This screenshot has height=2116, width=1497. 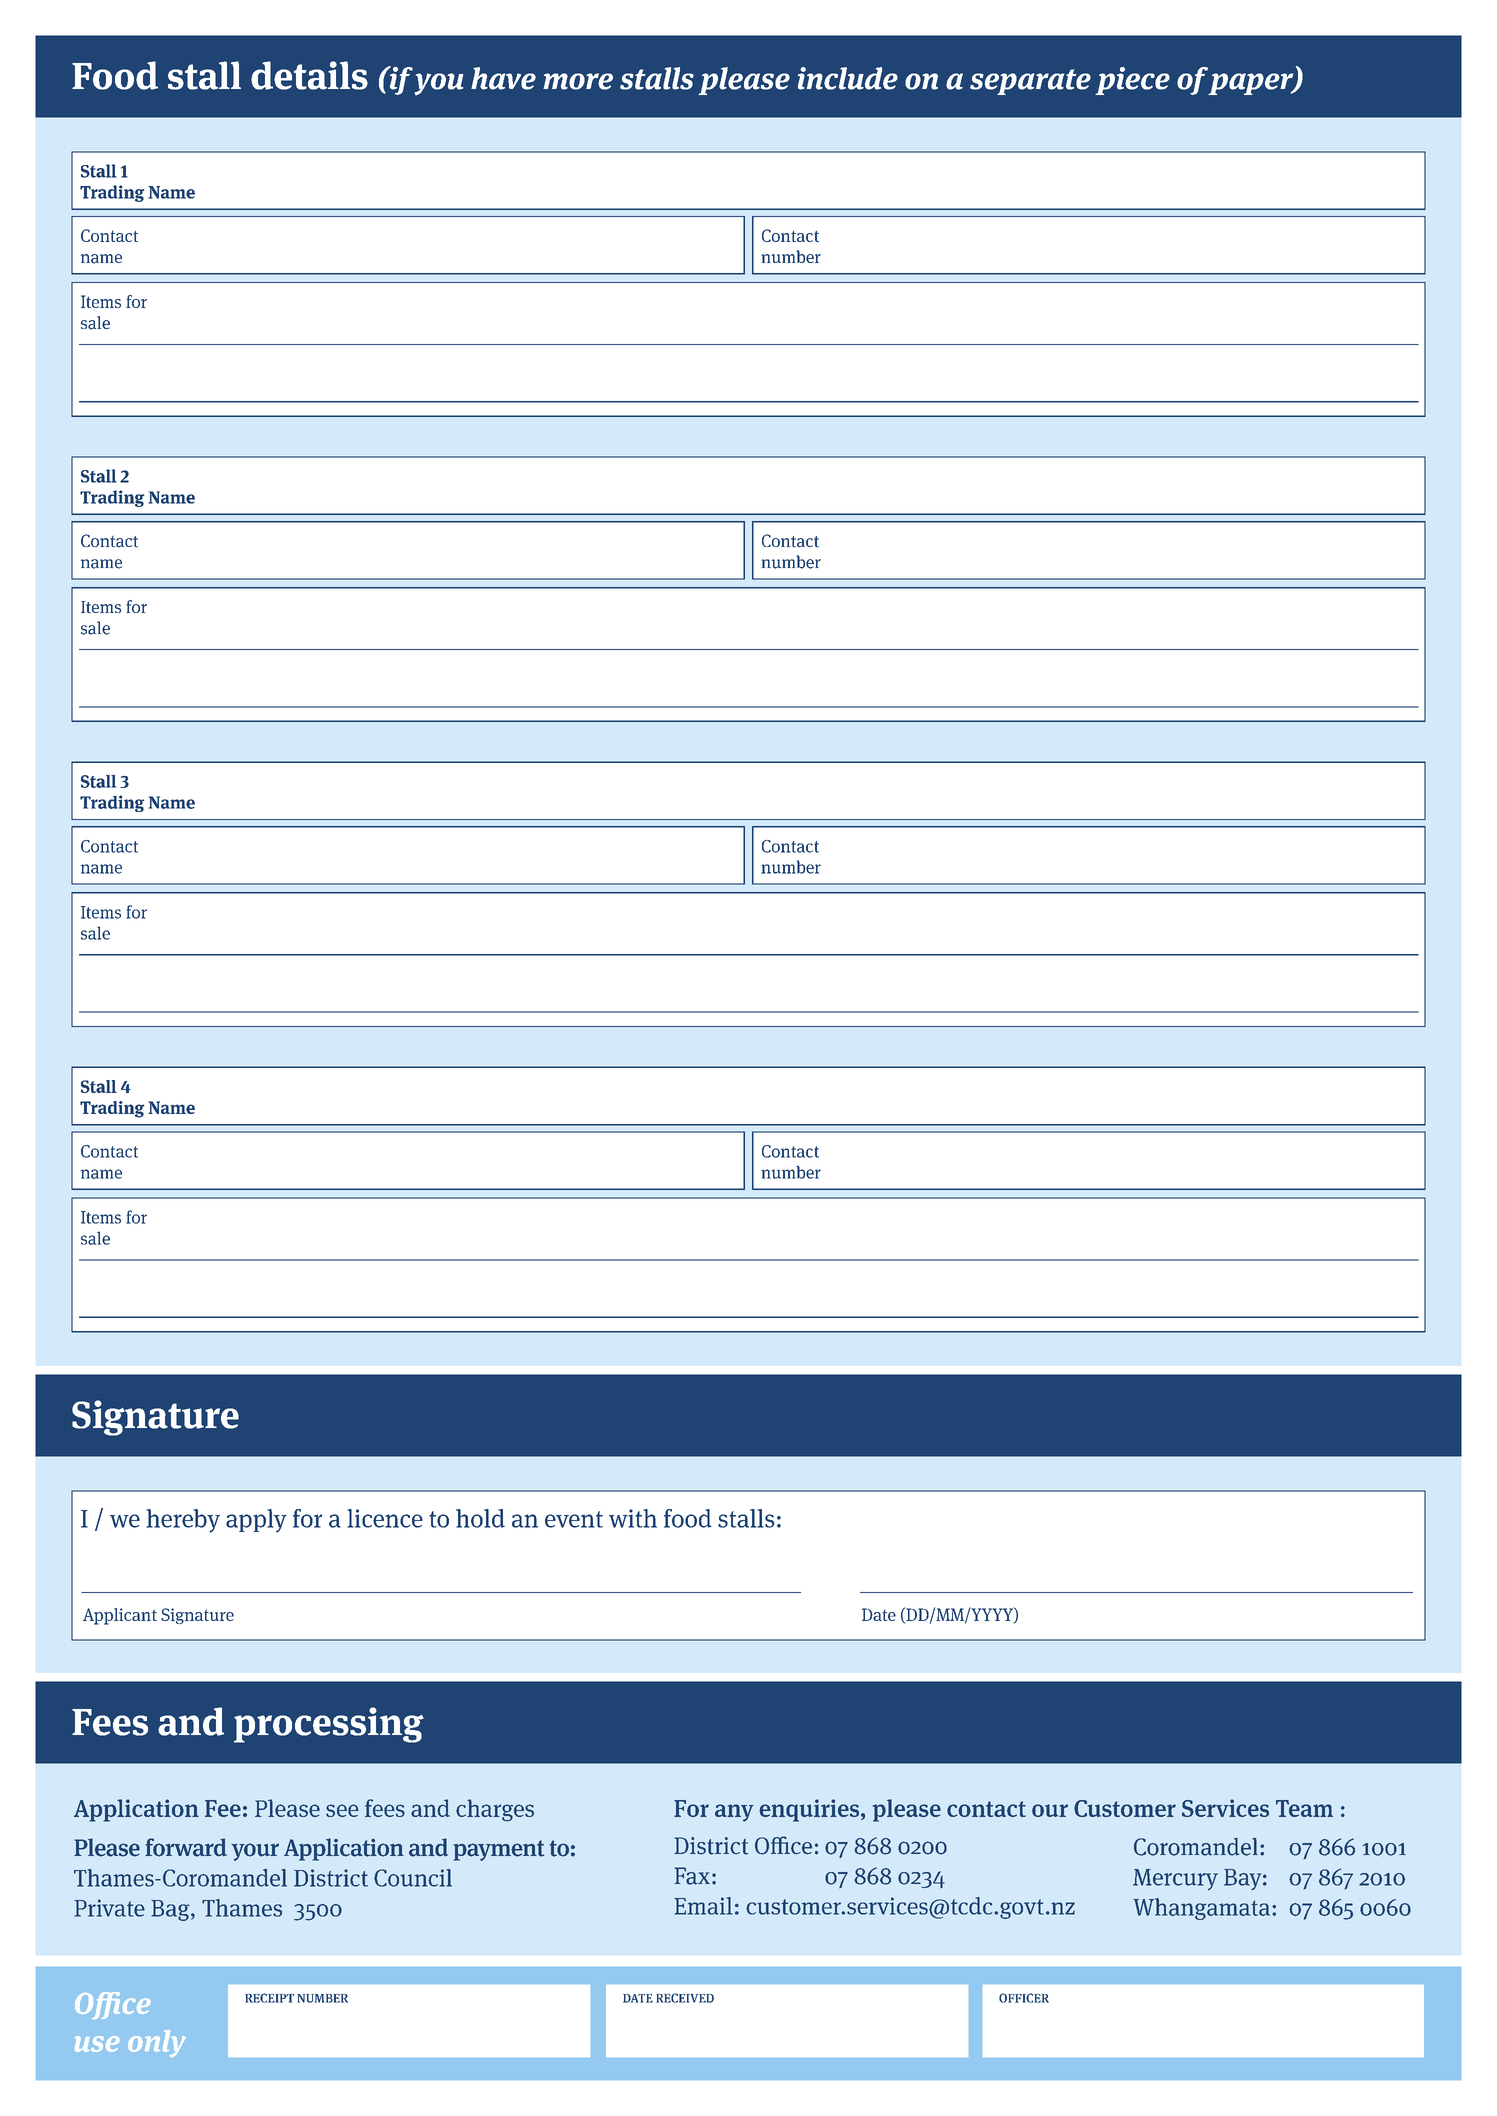 What do you see at coordinates (1030, 82) in the screenshot?
I see `separate` at bounding box center [1030, 82].
